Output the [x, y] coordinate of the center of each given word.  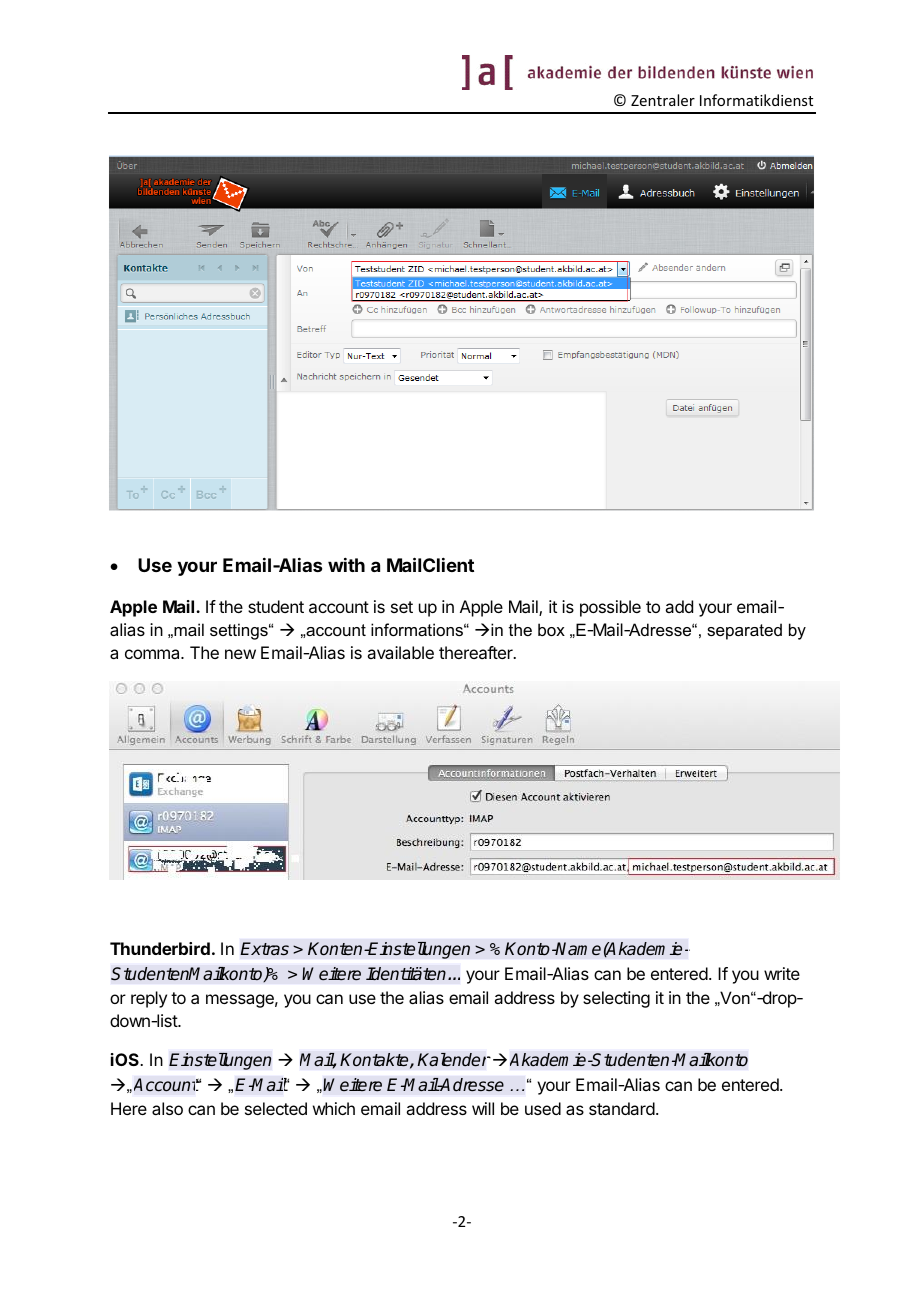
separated [744, 631]
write [782, 973]
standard [622, 1108]
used [543, 1108]
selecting [616, 999]
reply [149, 999]
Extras [264, 949]
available [400, 652]
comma [153, 654]
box [551, 629]
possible [610, 608]
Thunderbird [160, 948]
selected [276, 1108]
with [346, 565]
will [483, 1108]
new [240, 654]
